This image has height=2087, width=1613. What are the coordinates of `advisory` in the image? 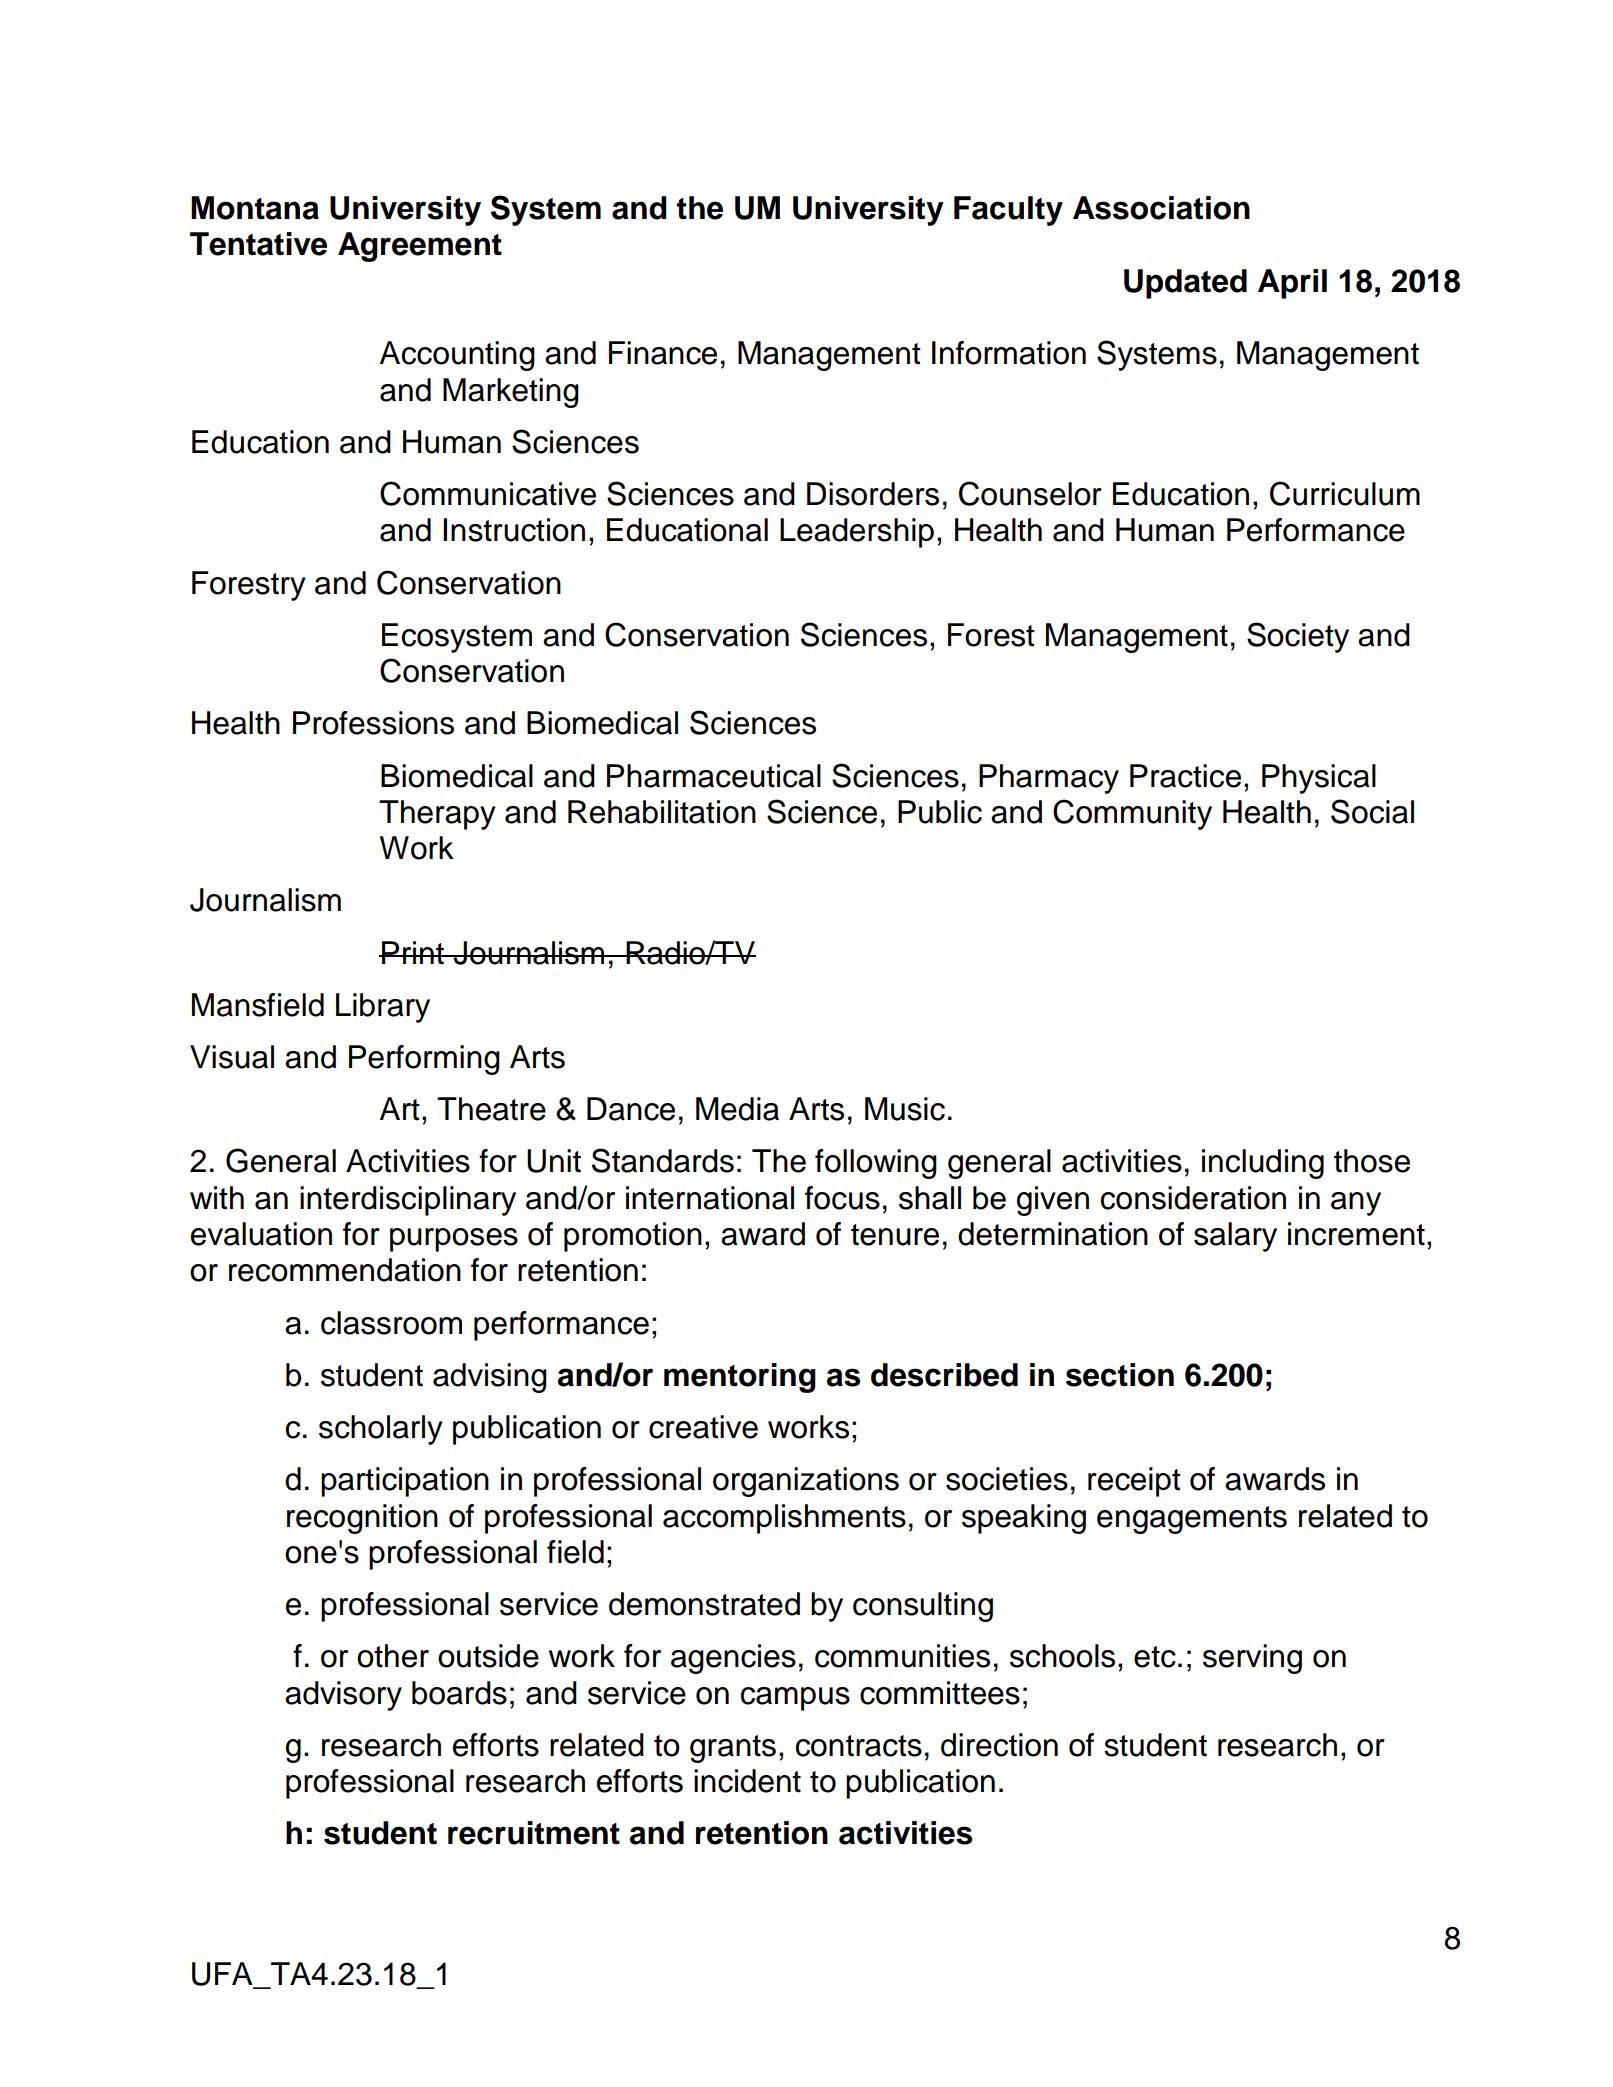 It's located at (343, 1696).
